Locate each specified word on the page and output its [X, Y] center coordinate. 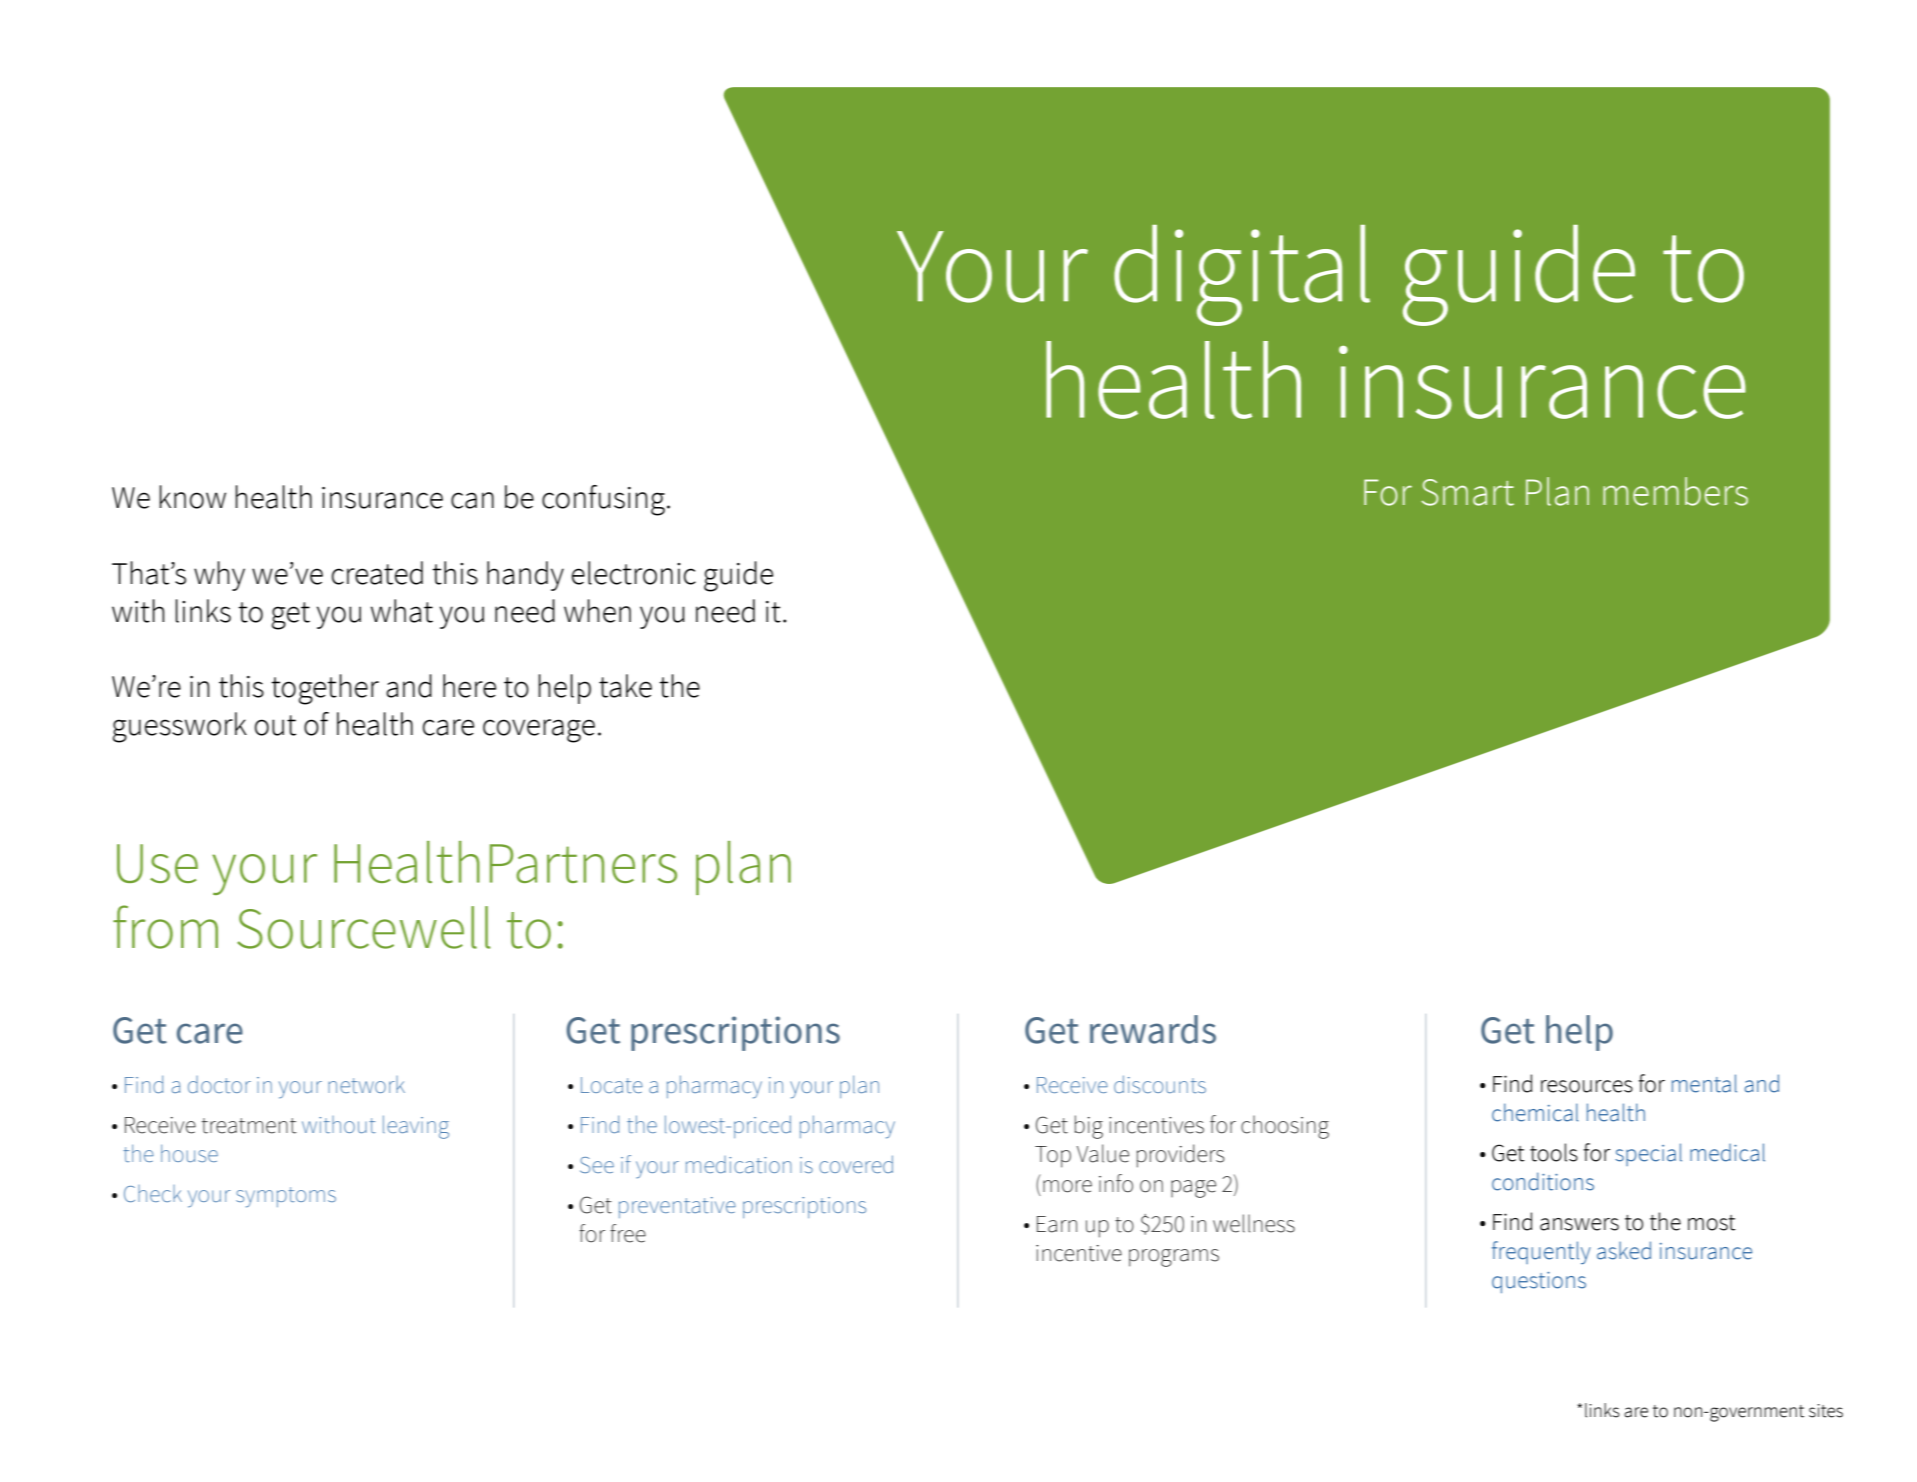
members [1675, 491]
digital [1242, 275]
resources [1587, 1086]
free [628, 1233]
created [377, 573]
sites [1826, 1411]
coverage [539, 731]
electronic [634, 573]
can [472, 500]
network [366, 1084]
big [1089, 1127]
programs [1174, 1258]
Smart [1467, 492]
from [165, 927]
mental [1704, 1083]
